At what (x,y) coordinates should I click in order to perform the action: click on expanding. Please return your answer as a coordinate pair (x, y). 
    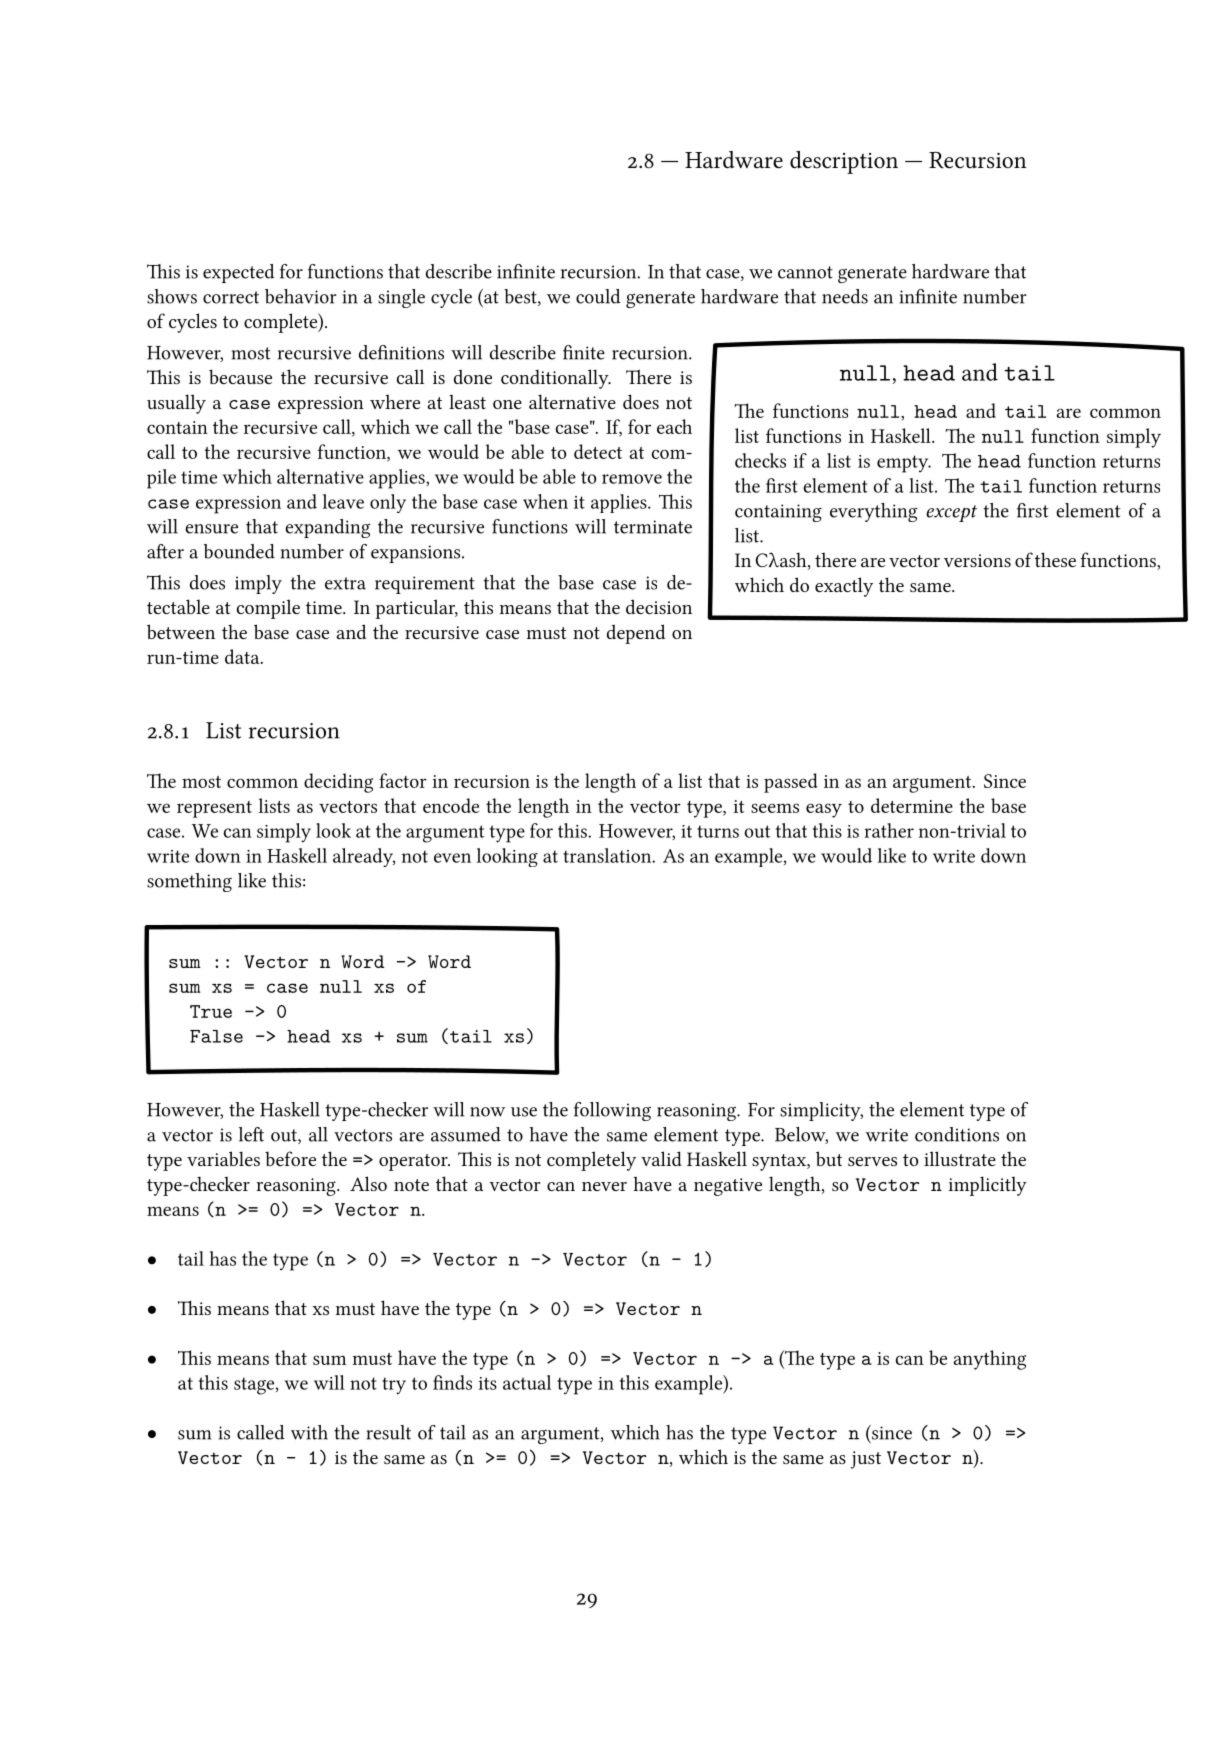
    Looking at the image, I should click on (327, 528).
